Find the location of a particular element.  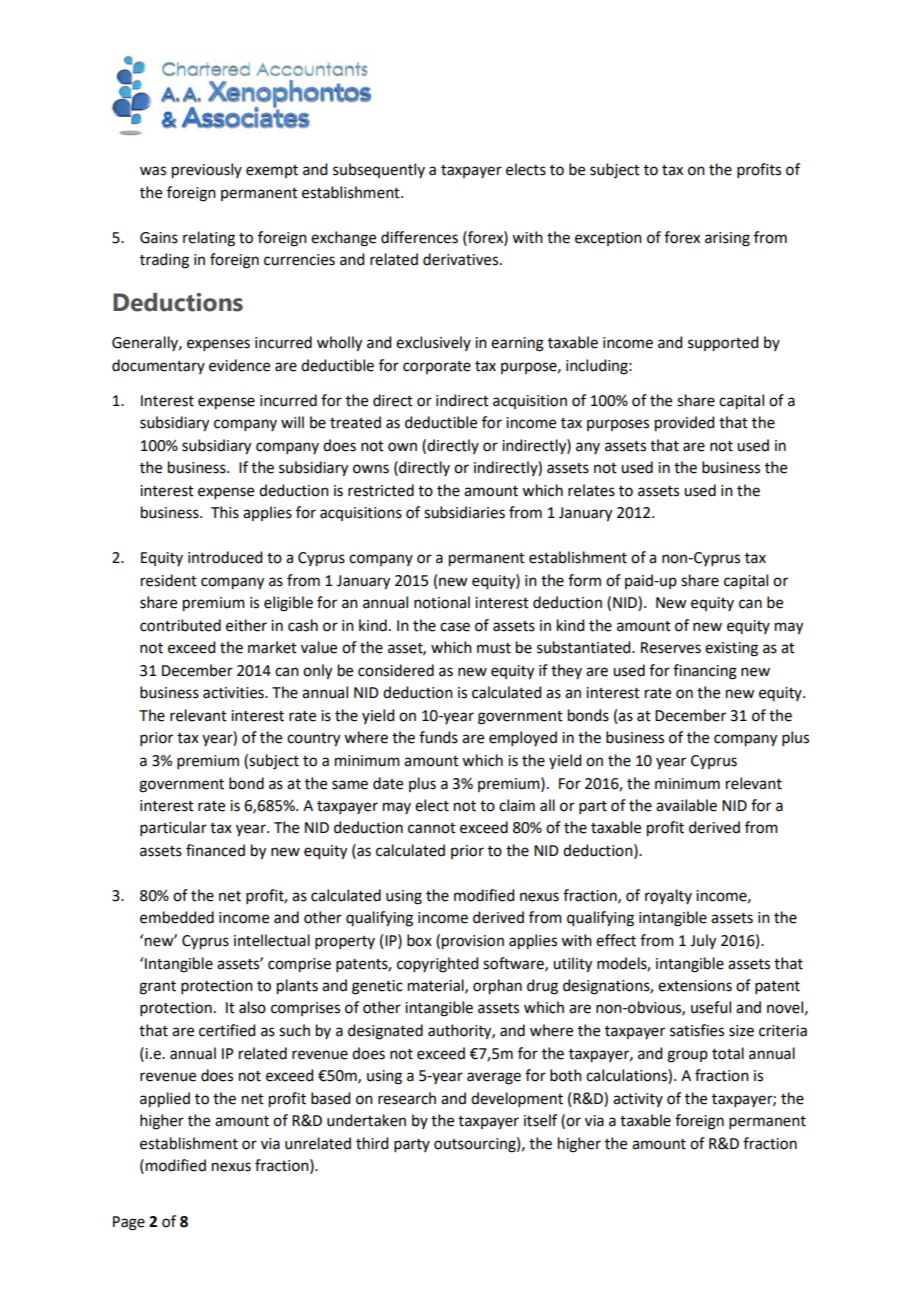

third is located at coordinates (372, 1143).
